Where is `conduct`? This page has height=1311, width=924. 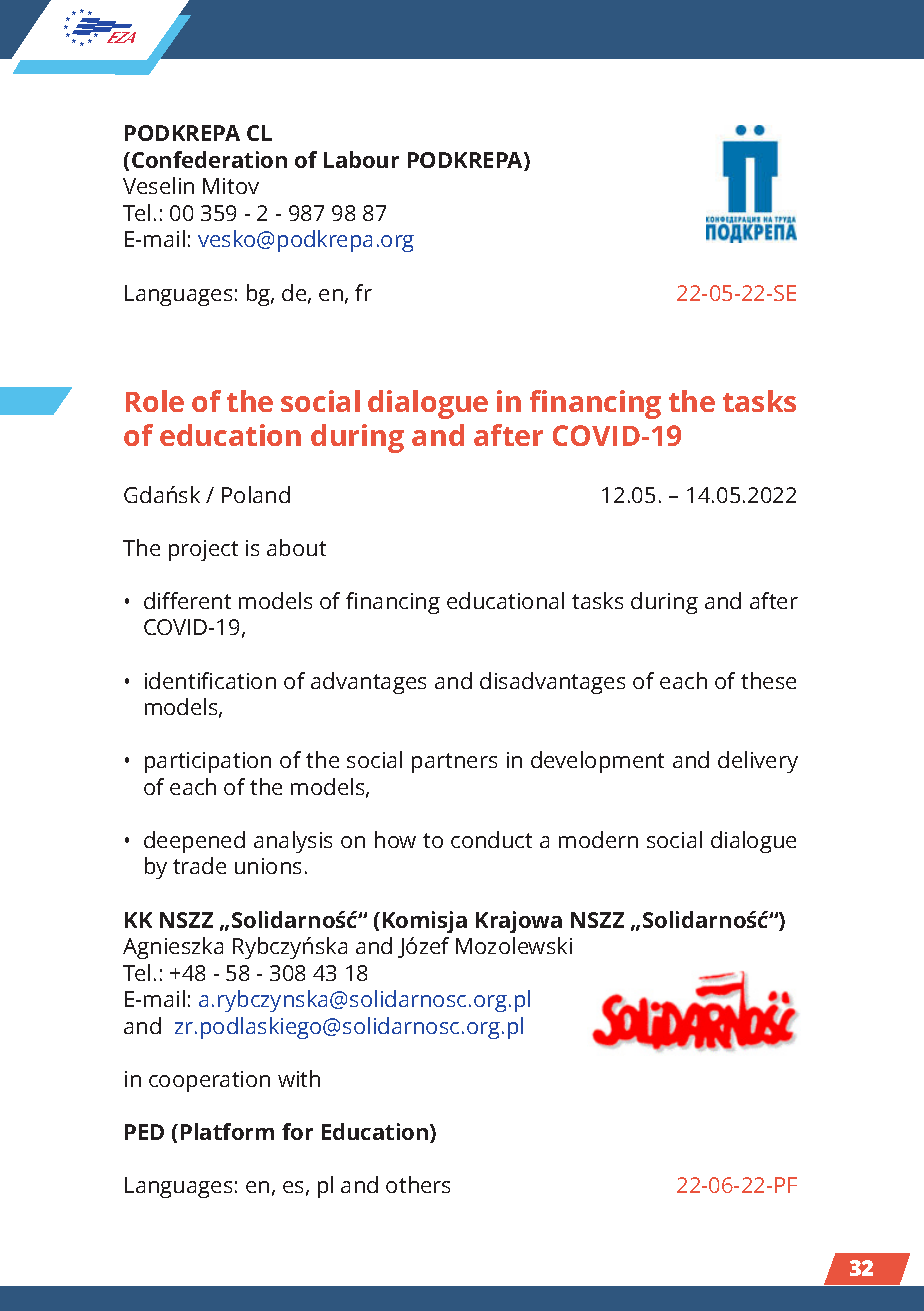 conduct is located at coordinates (491, 839).
